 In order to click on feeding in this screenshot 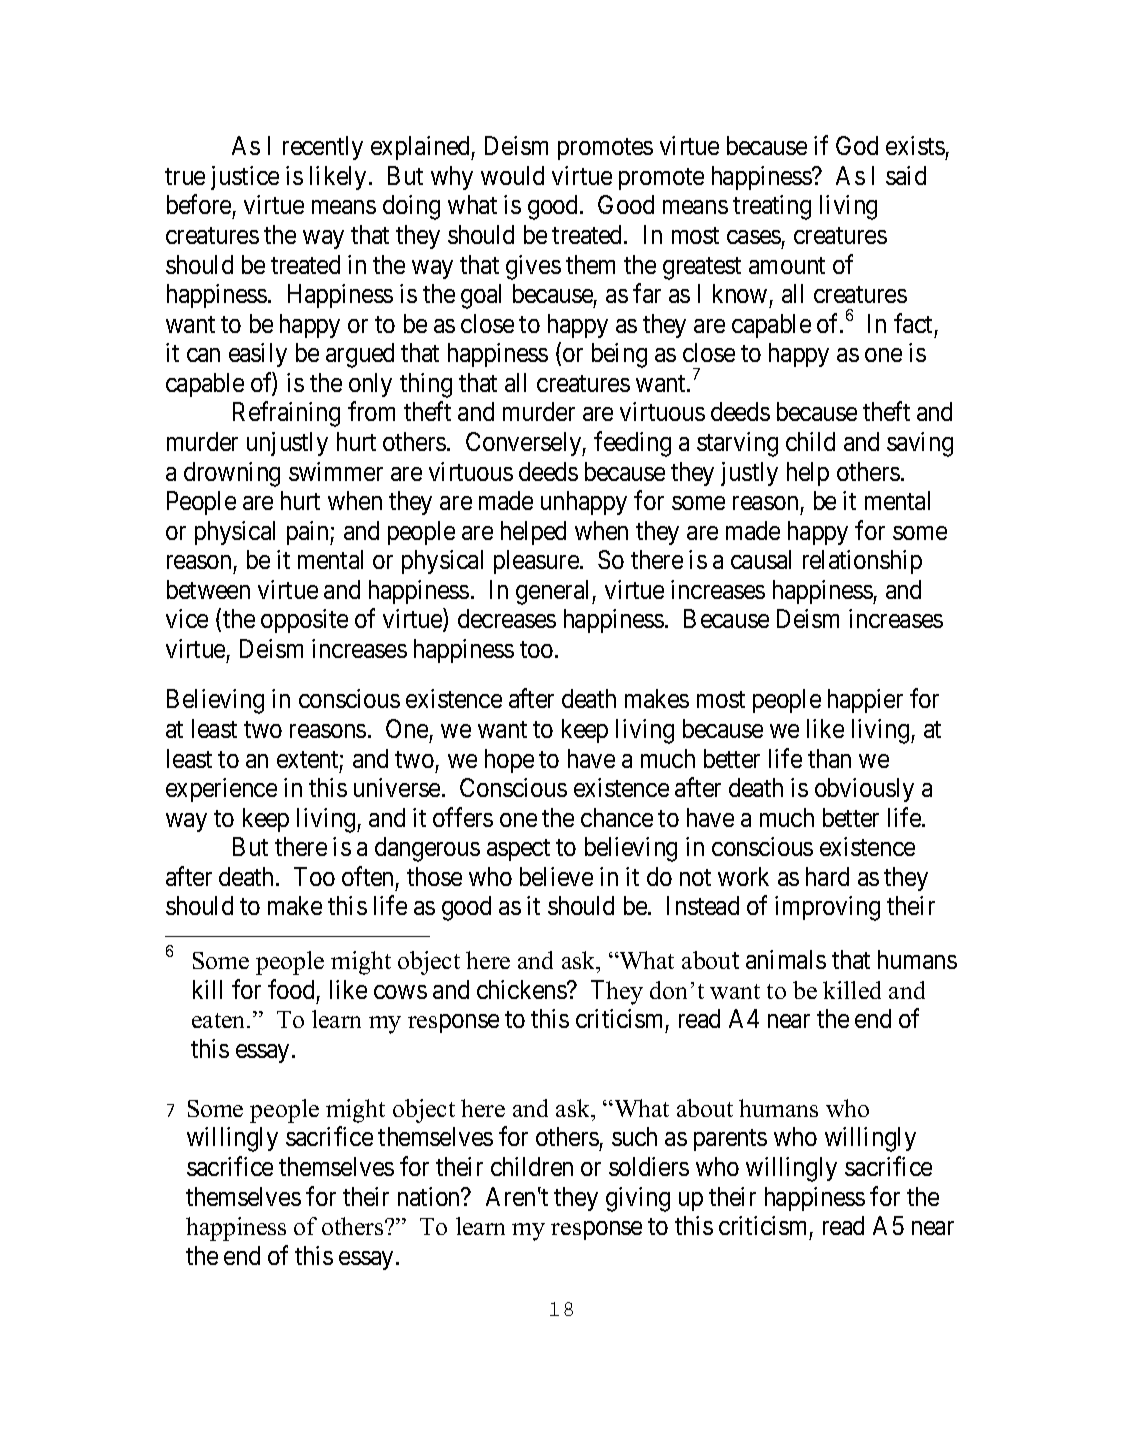, I will do `click(632, 444)`.
